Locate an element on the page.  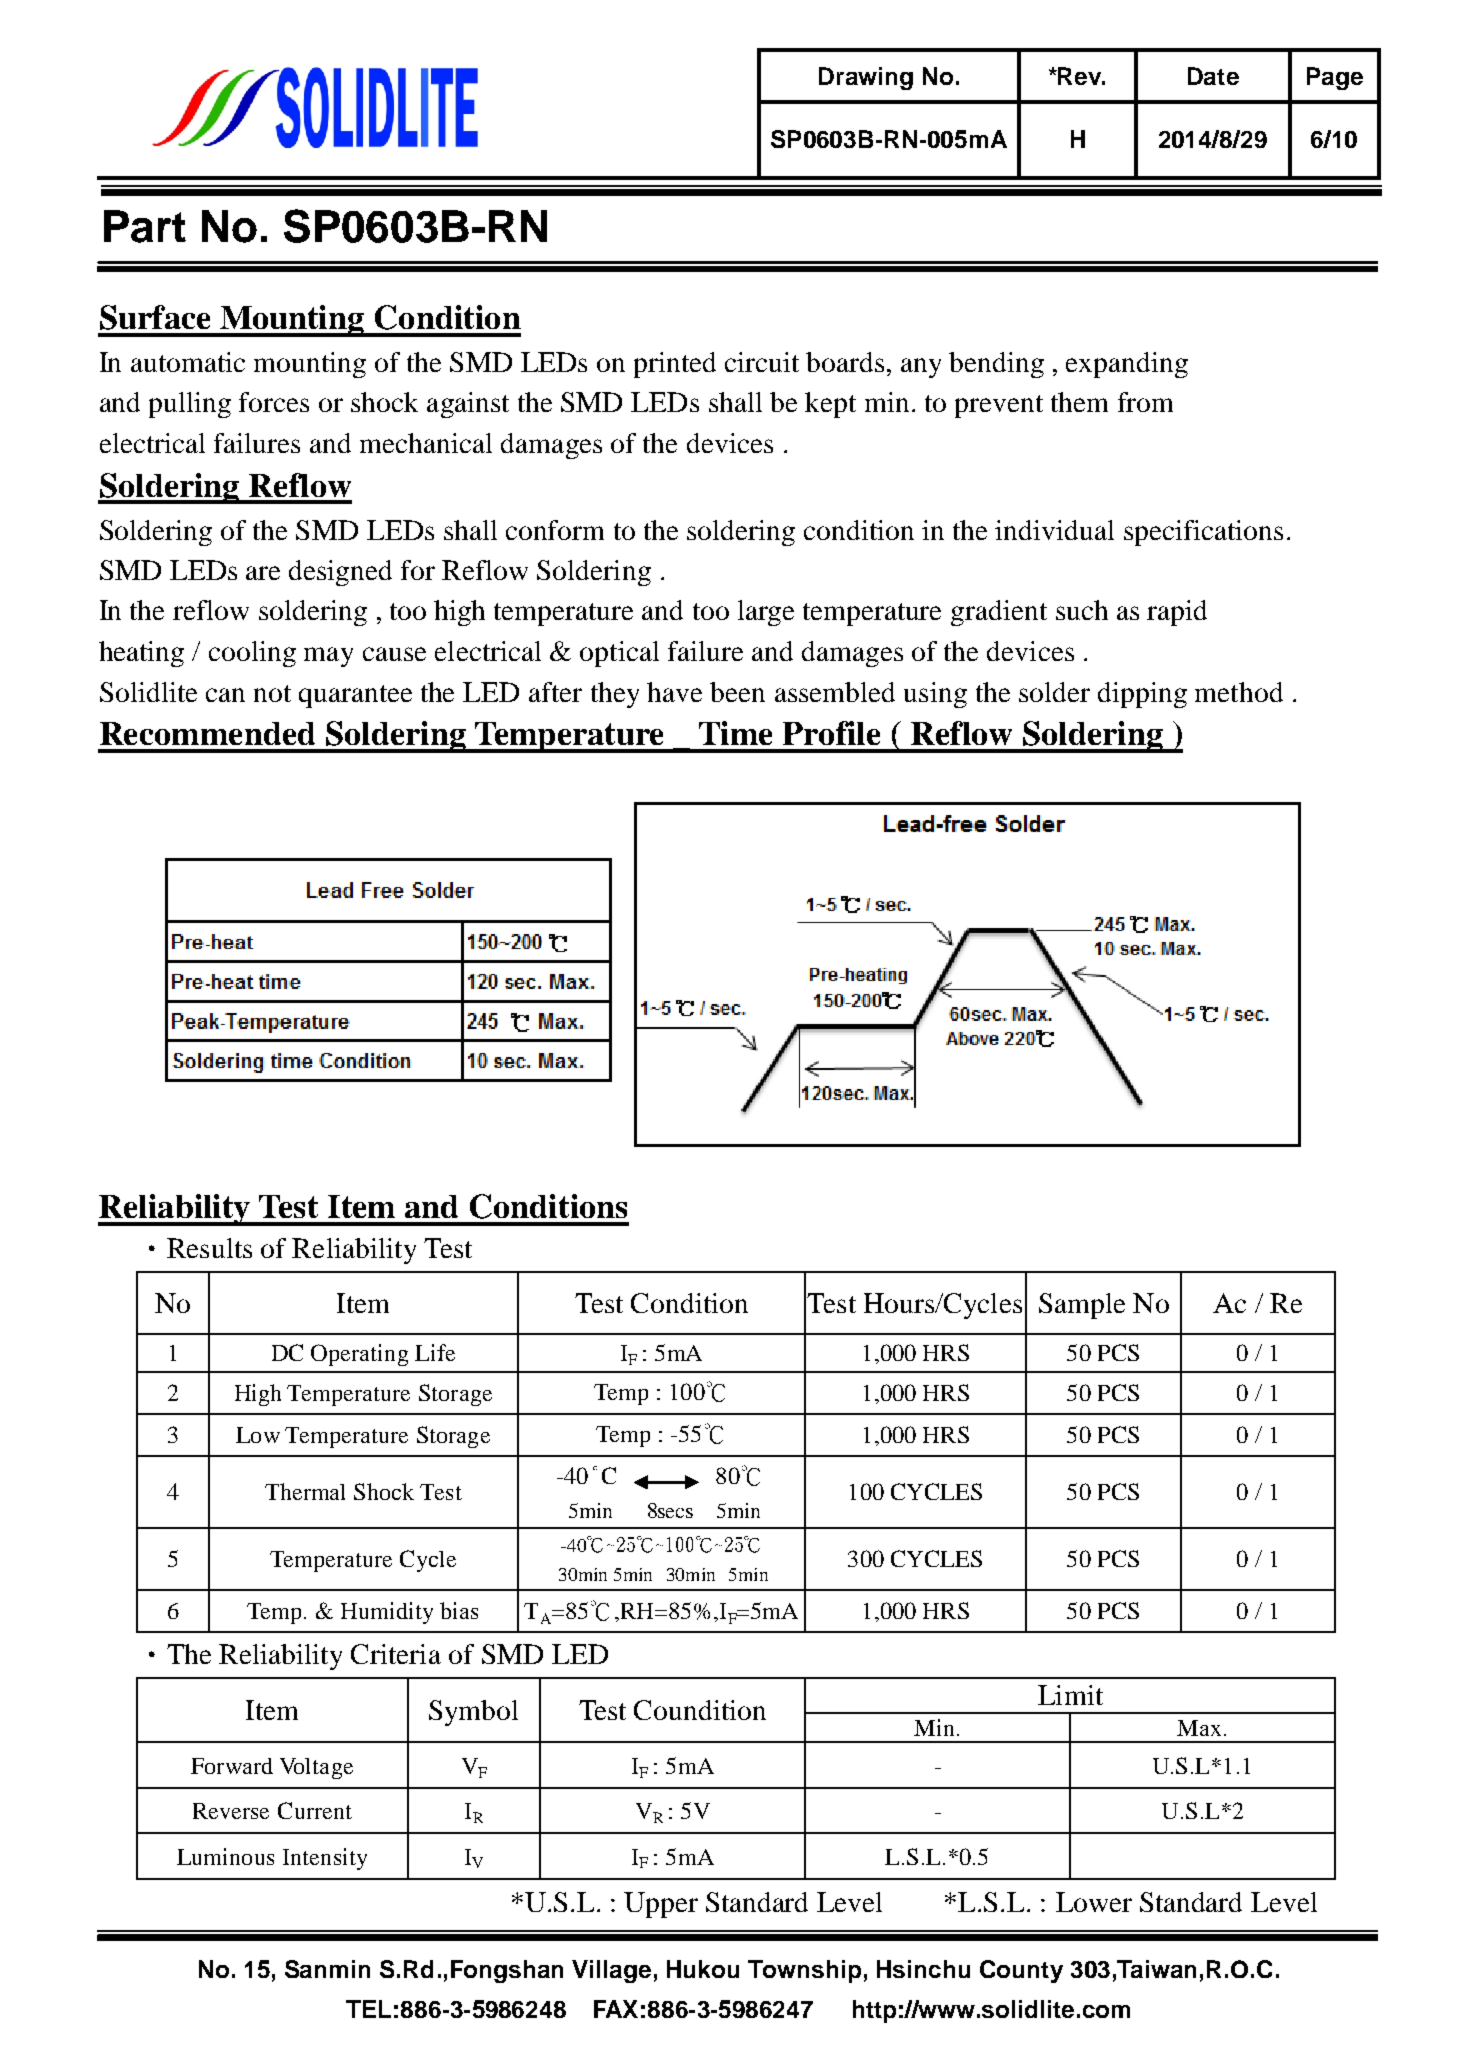
Limit is located at coordinates (1070, 1695).
